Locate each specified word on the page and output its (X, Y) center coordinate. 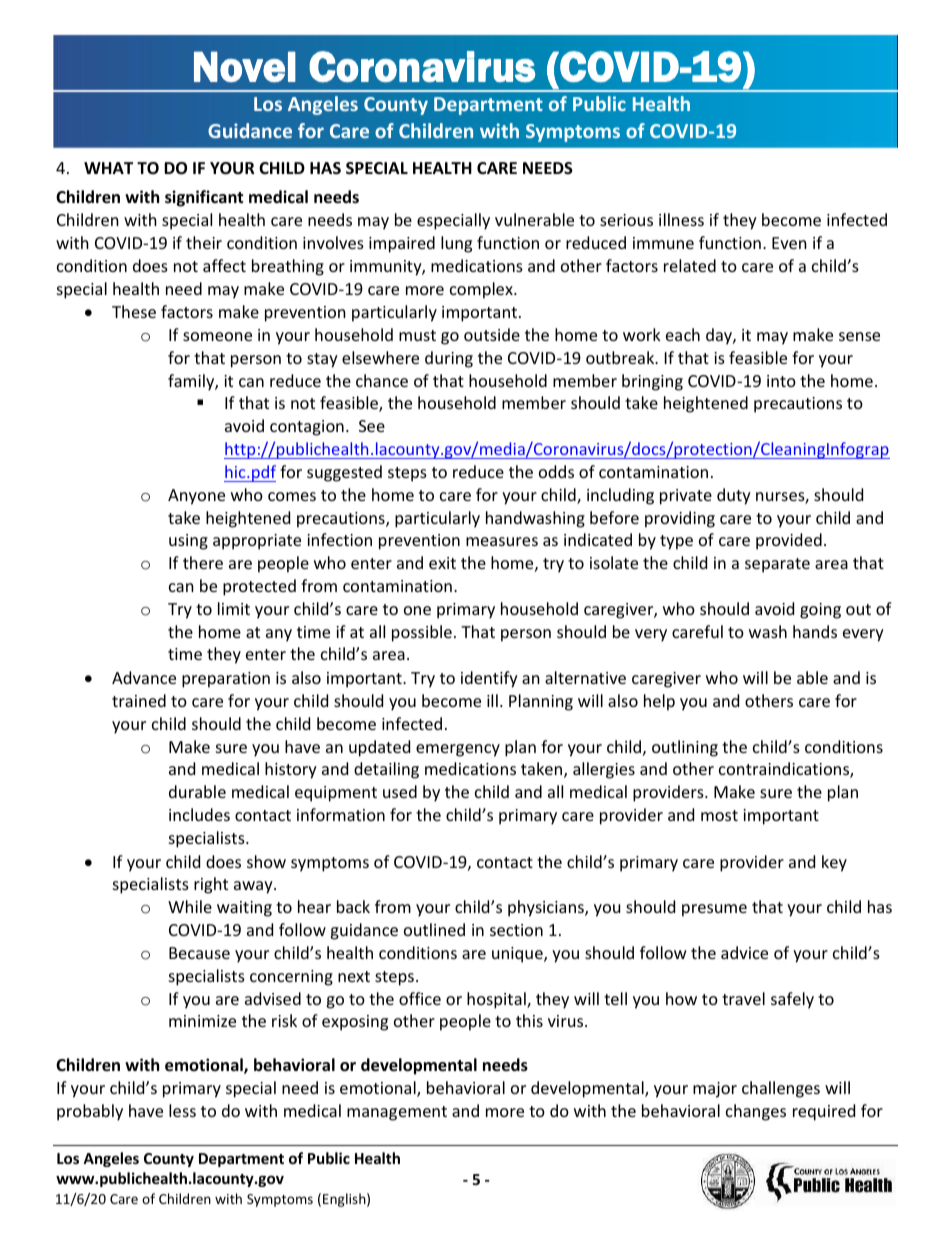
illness (681, 219)
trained (139, 700)
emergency (458, 750)
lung (456, 244)
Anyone (196, 497)
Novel (245, 67)
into (781, 381)
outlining (685, 748)
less (182, 1110)
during (449, 359)
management (397, 1113)
